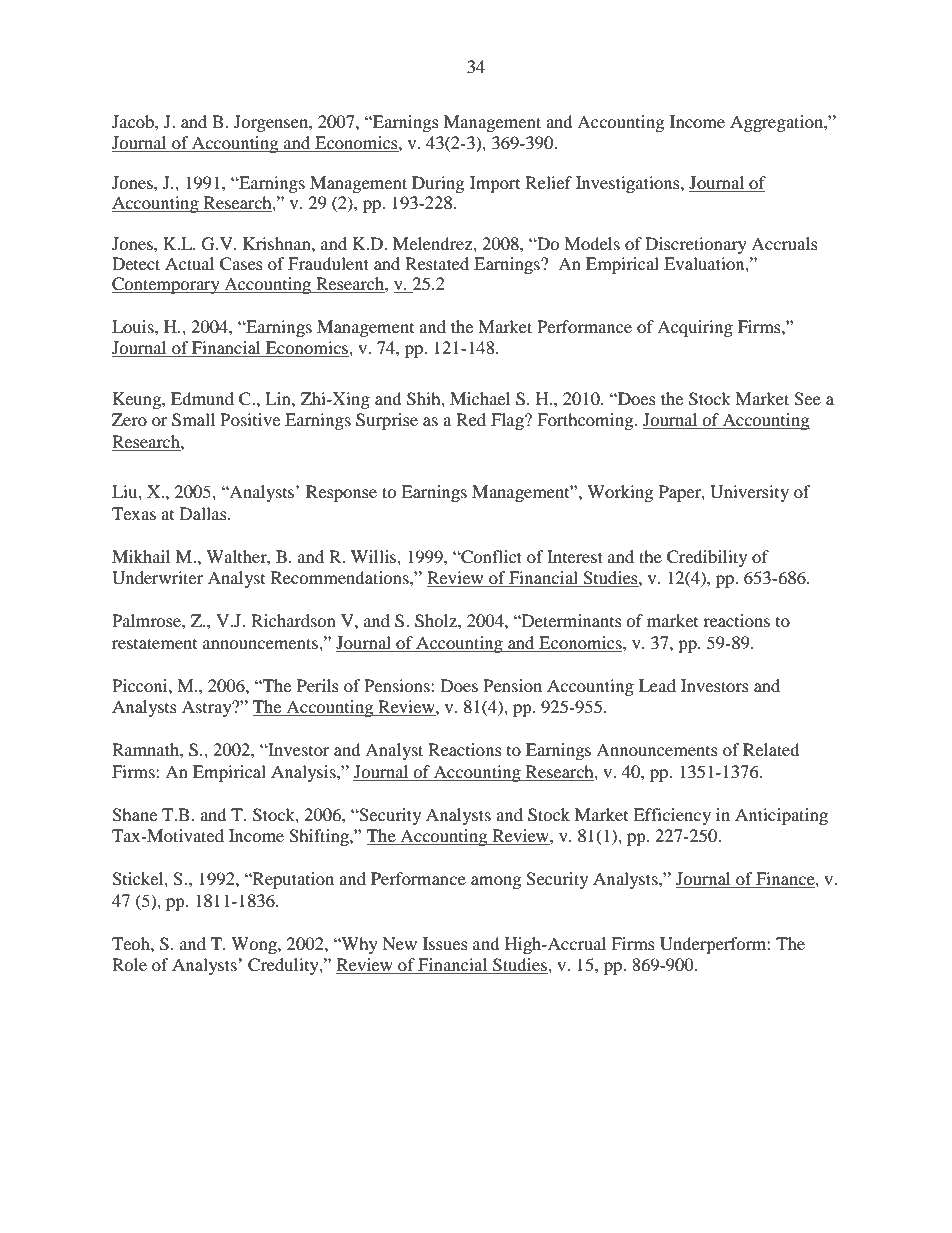 The image size is (952, 1233). I want to click on Dallas, so click(204, 513).
